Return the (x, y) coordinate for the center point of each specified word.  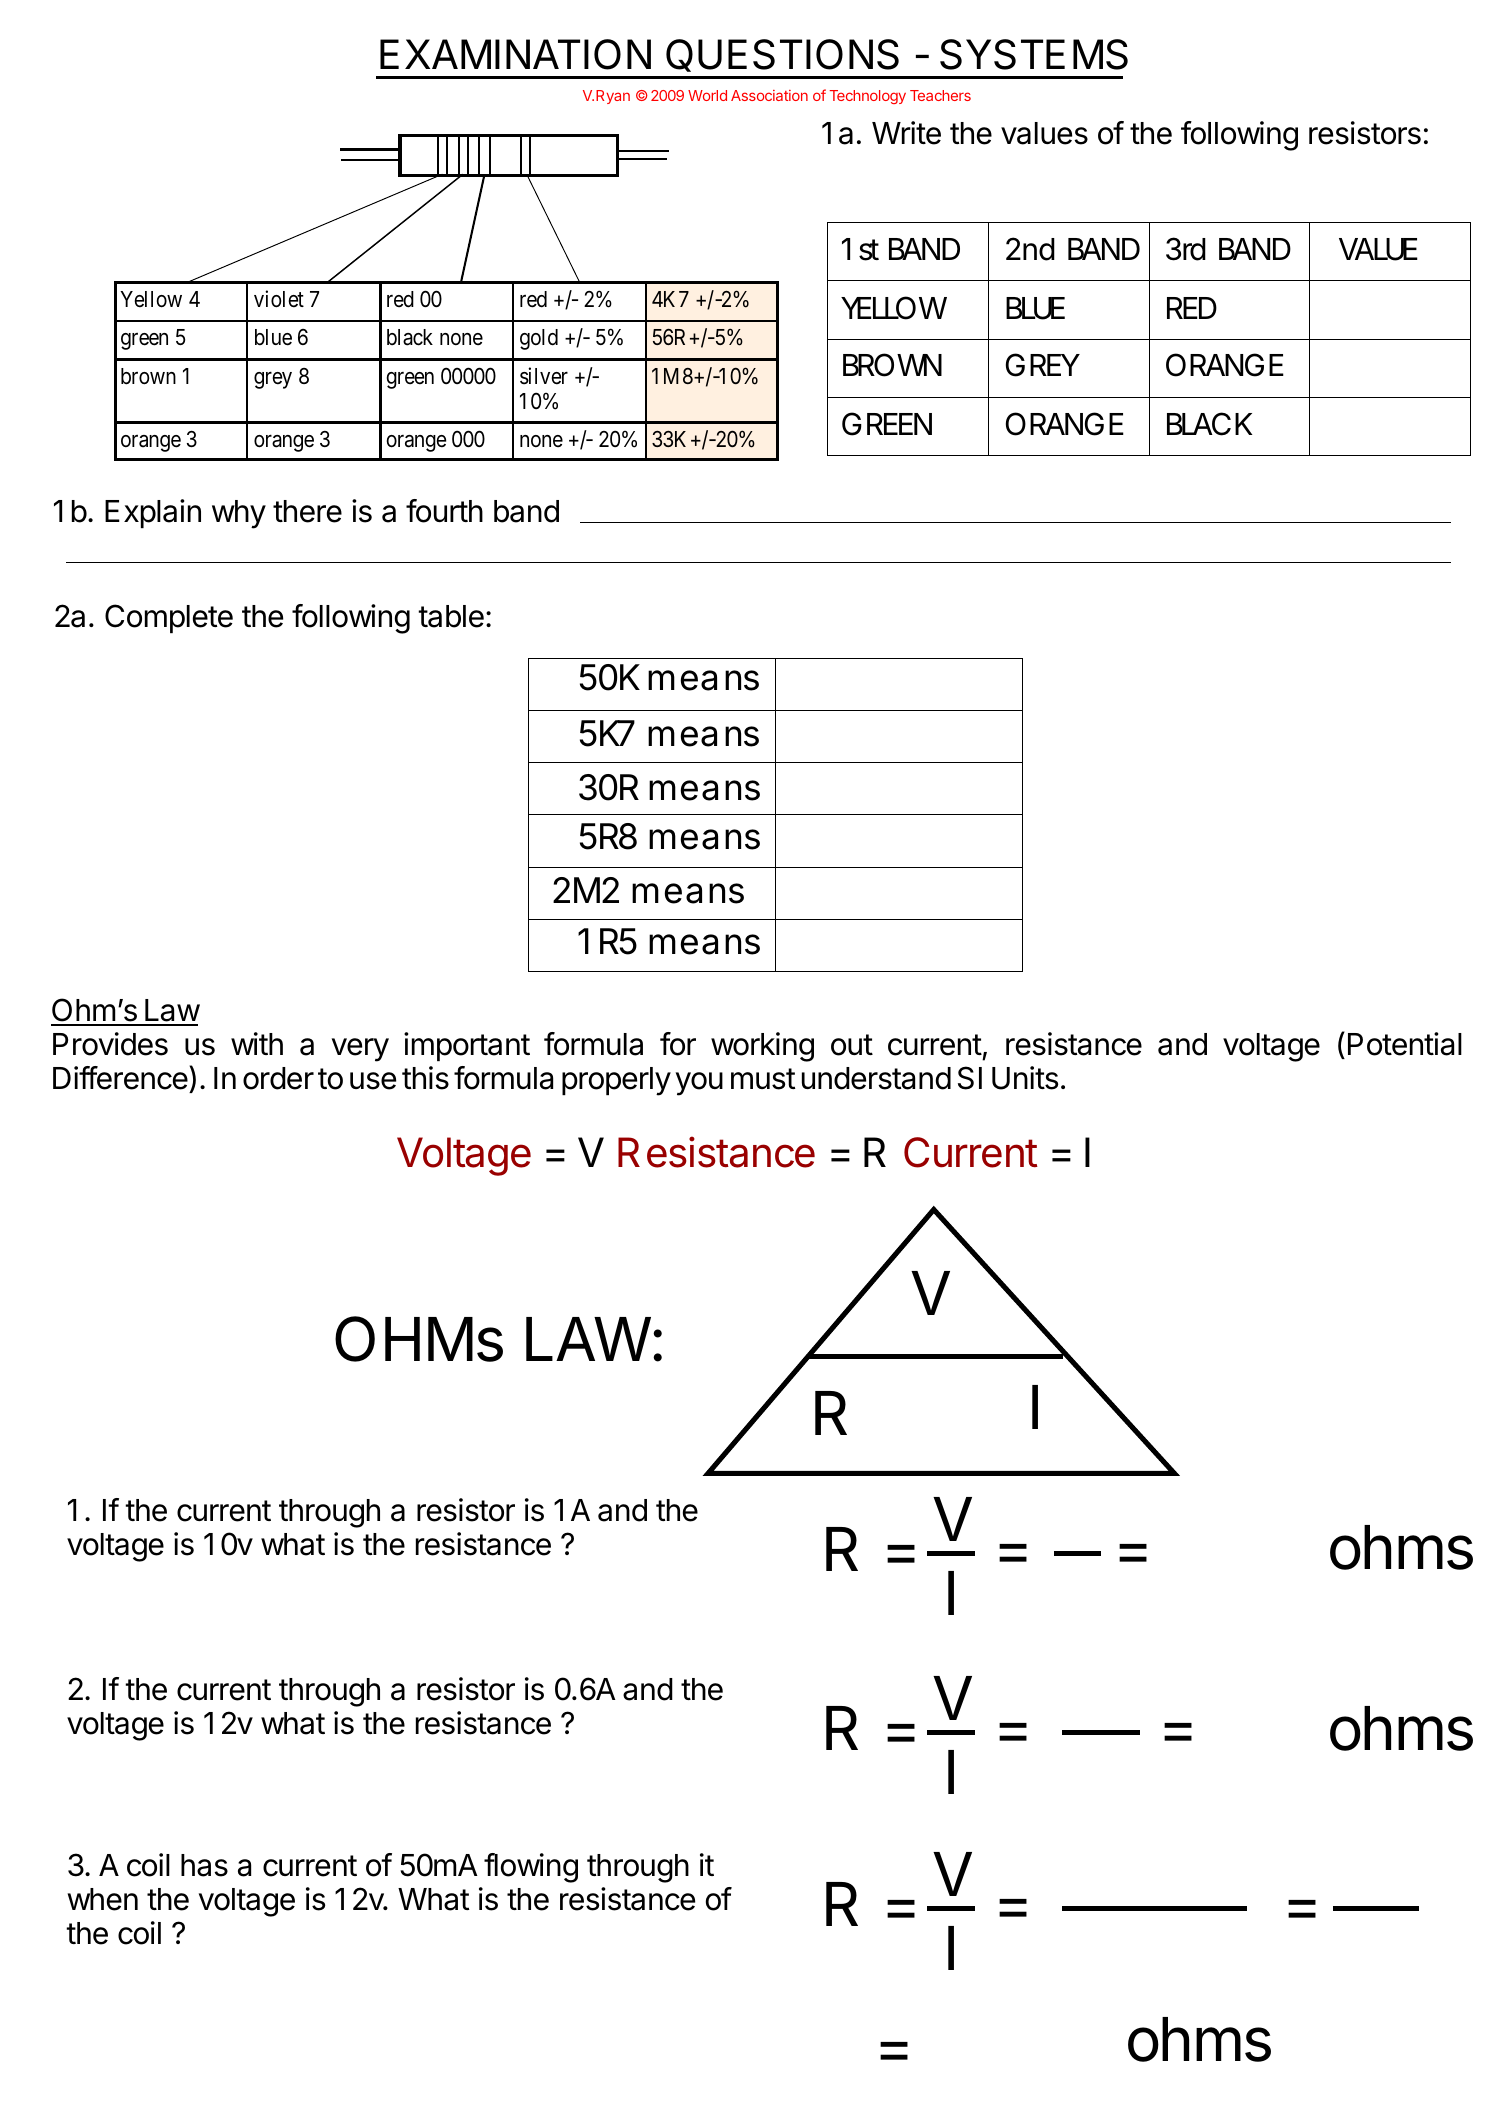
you (699, 1084)
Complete (169, 618)
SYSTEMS (1034, 54)
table (451, 616)
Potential (1405, 1044)
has (204, 1865)
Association (769, 95)
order (278, 1078)
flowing (531, 1868)
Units (1025, 1078)
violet (279, 299)
